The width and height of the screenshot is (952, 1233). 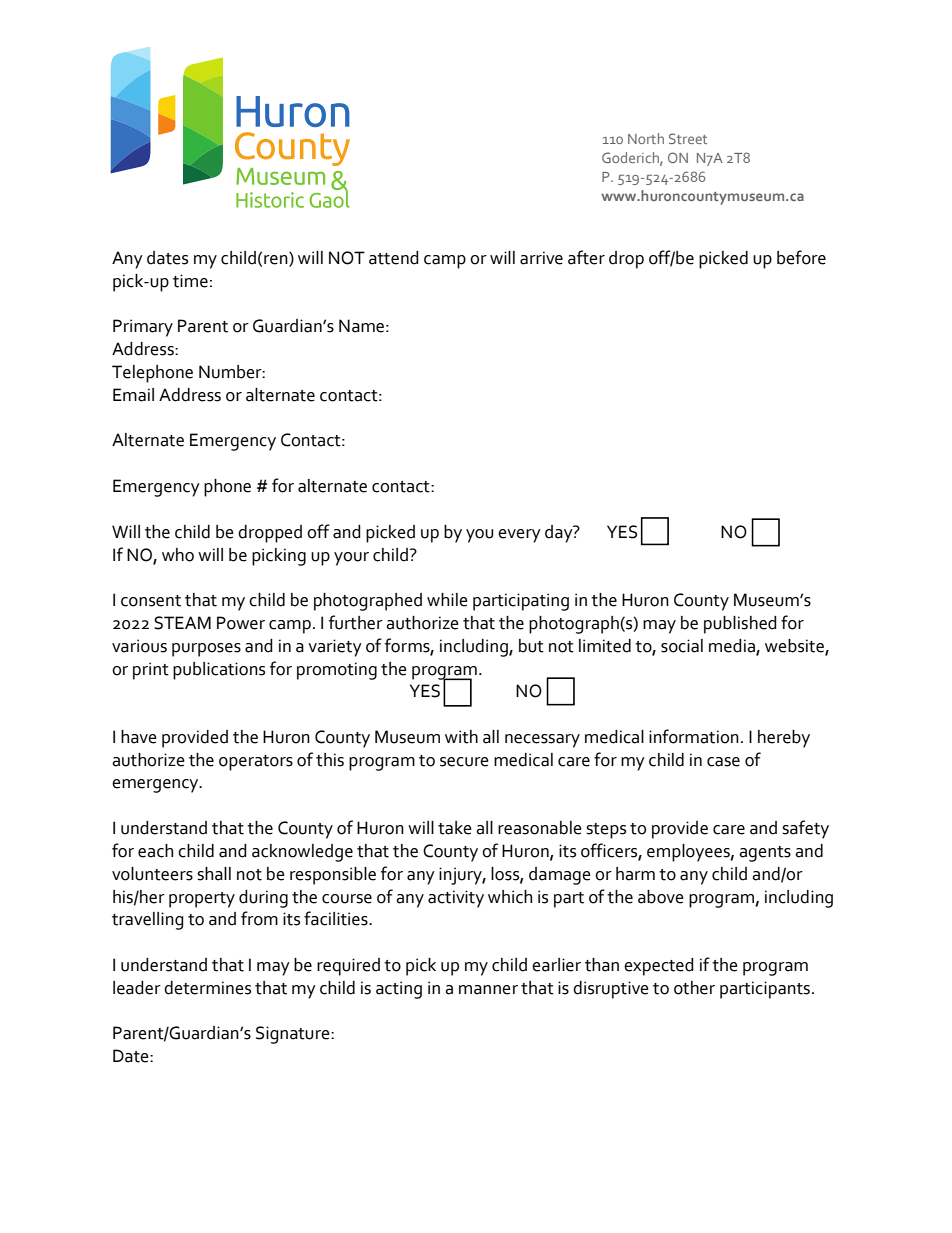 I want to click on operators, so click(x=256, y=763).
